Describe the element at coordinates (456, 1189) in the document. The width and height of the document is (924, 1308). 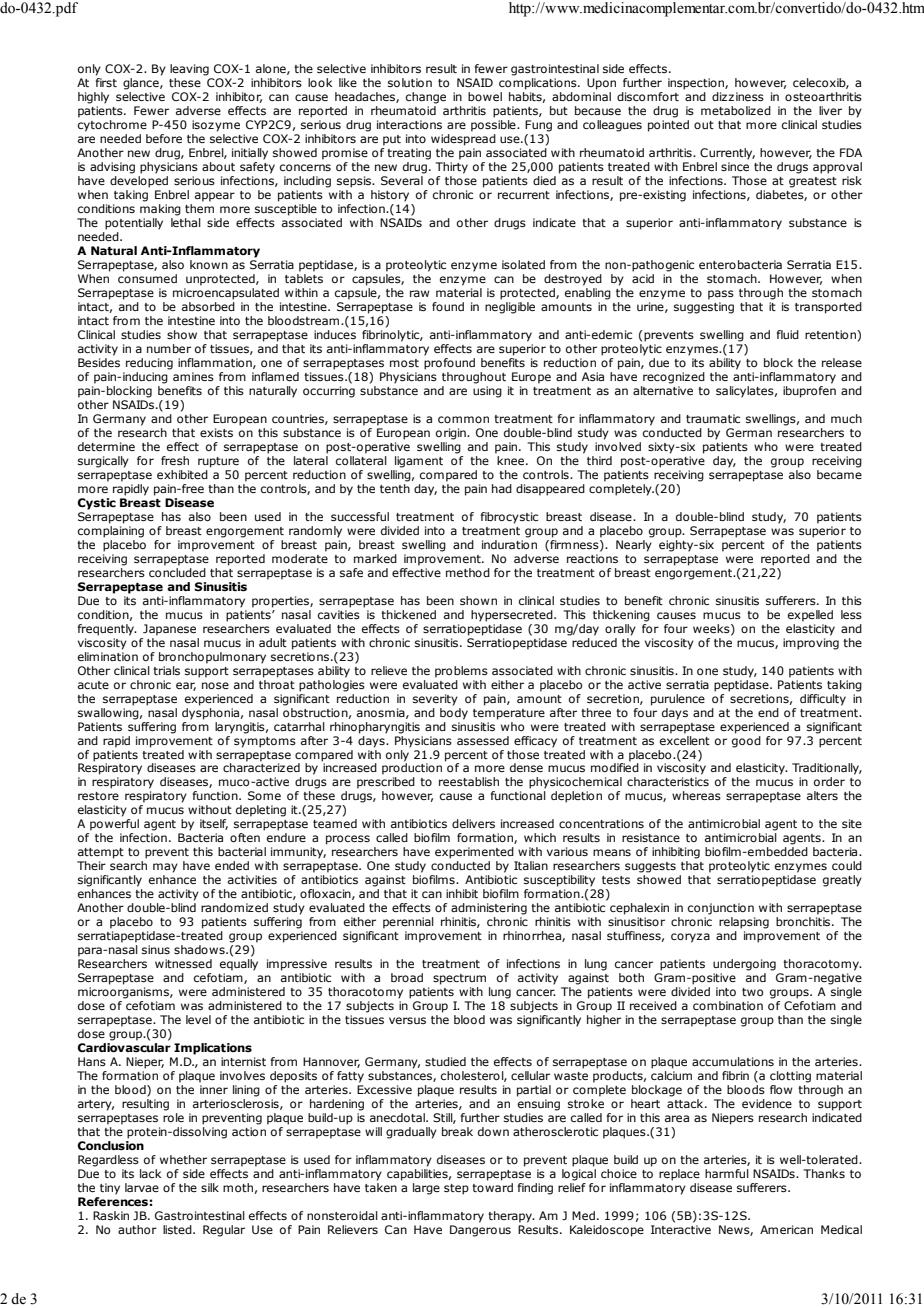
I see `step` at that location.
